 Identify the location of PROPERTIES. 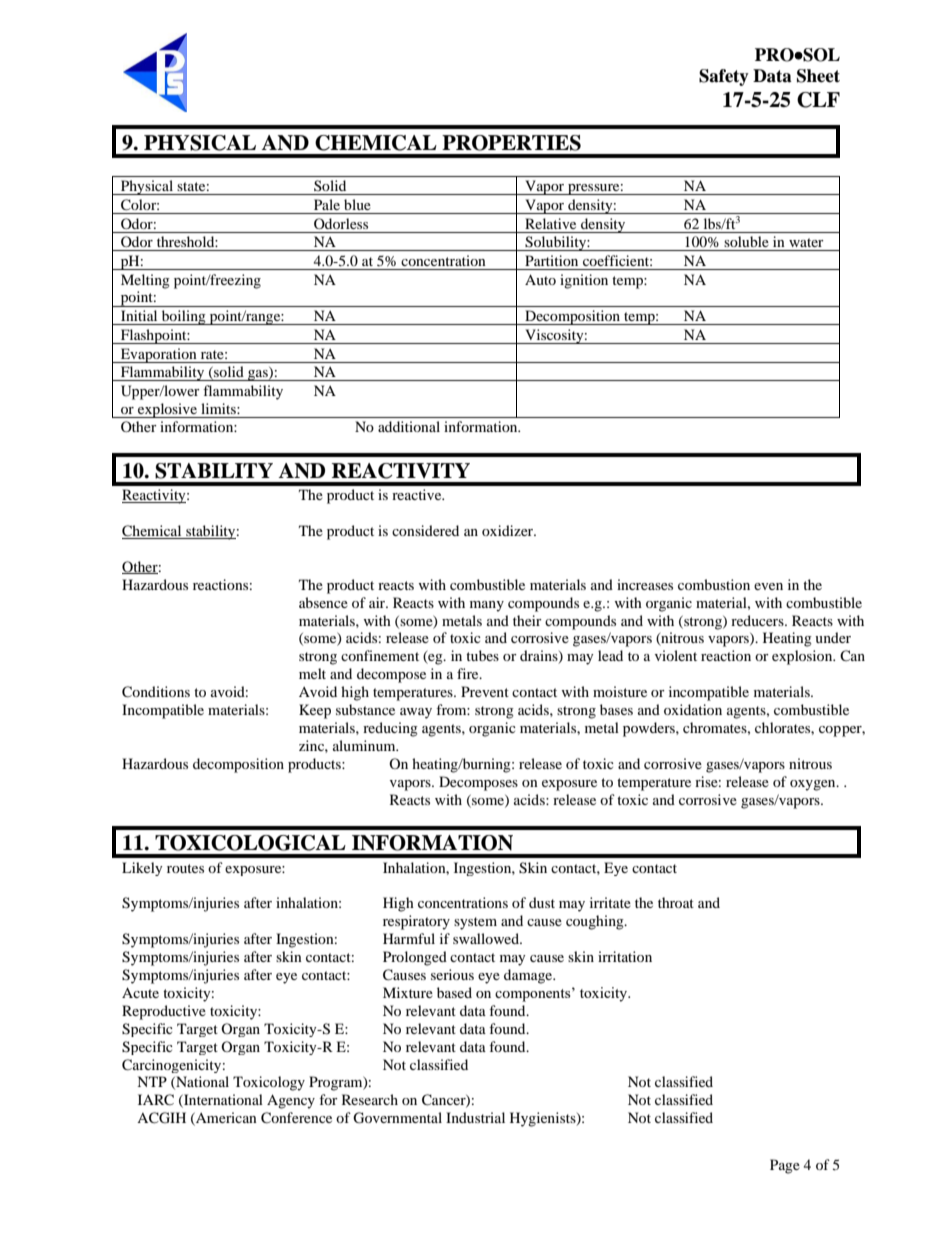
(511, 143).
